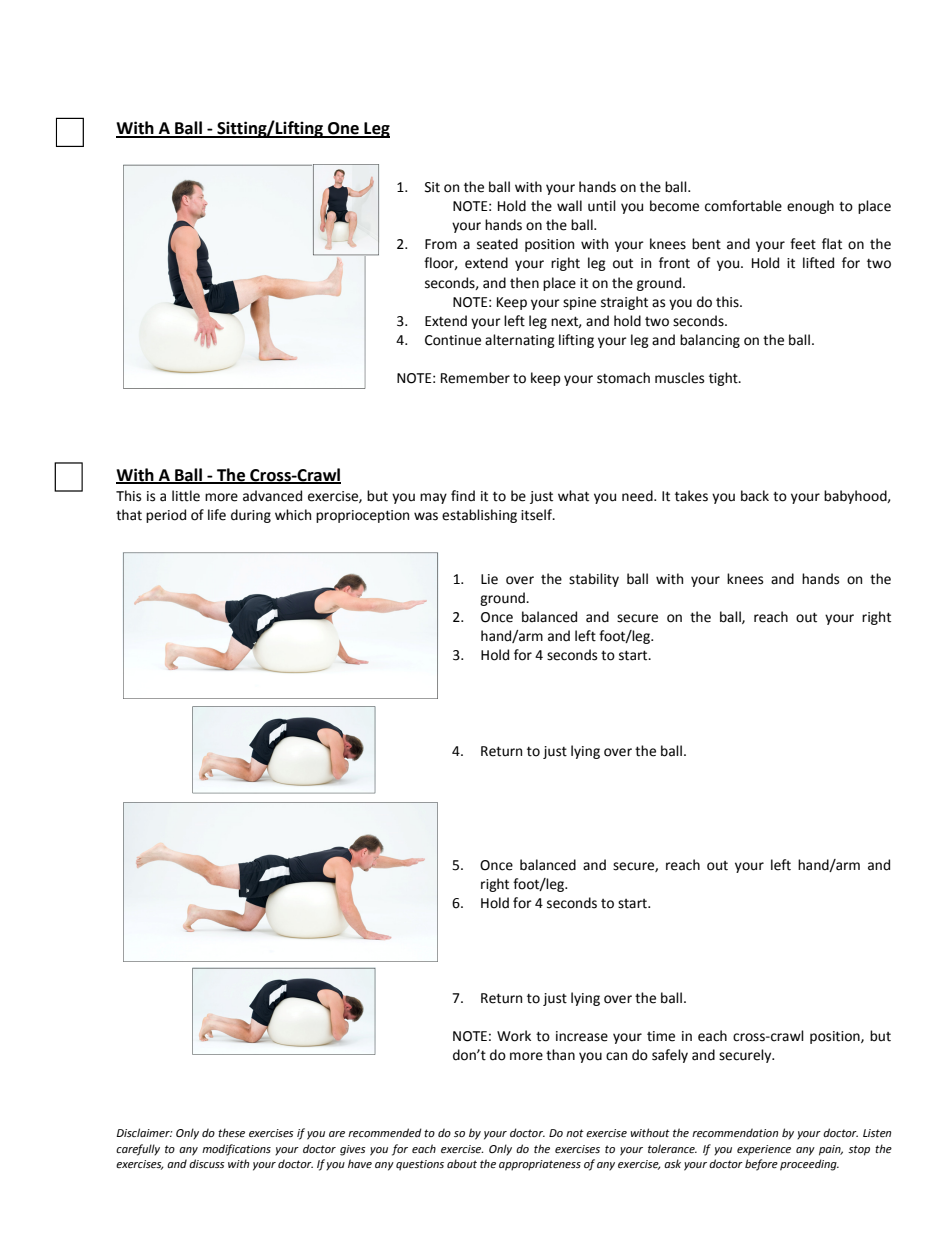 This image has height=1233, width=952. Describe the element at coordinates (343, 129) in the image. I see `One` at that location.
